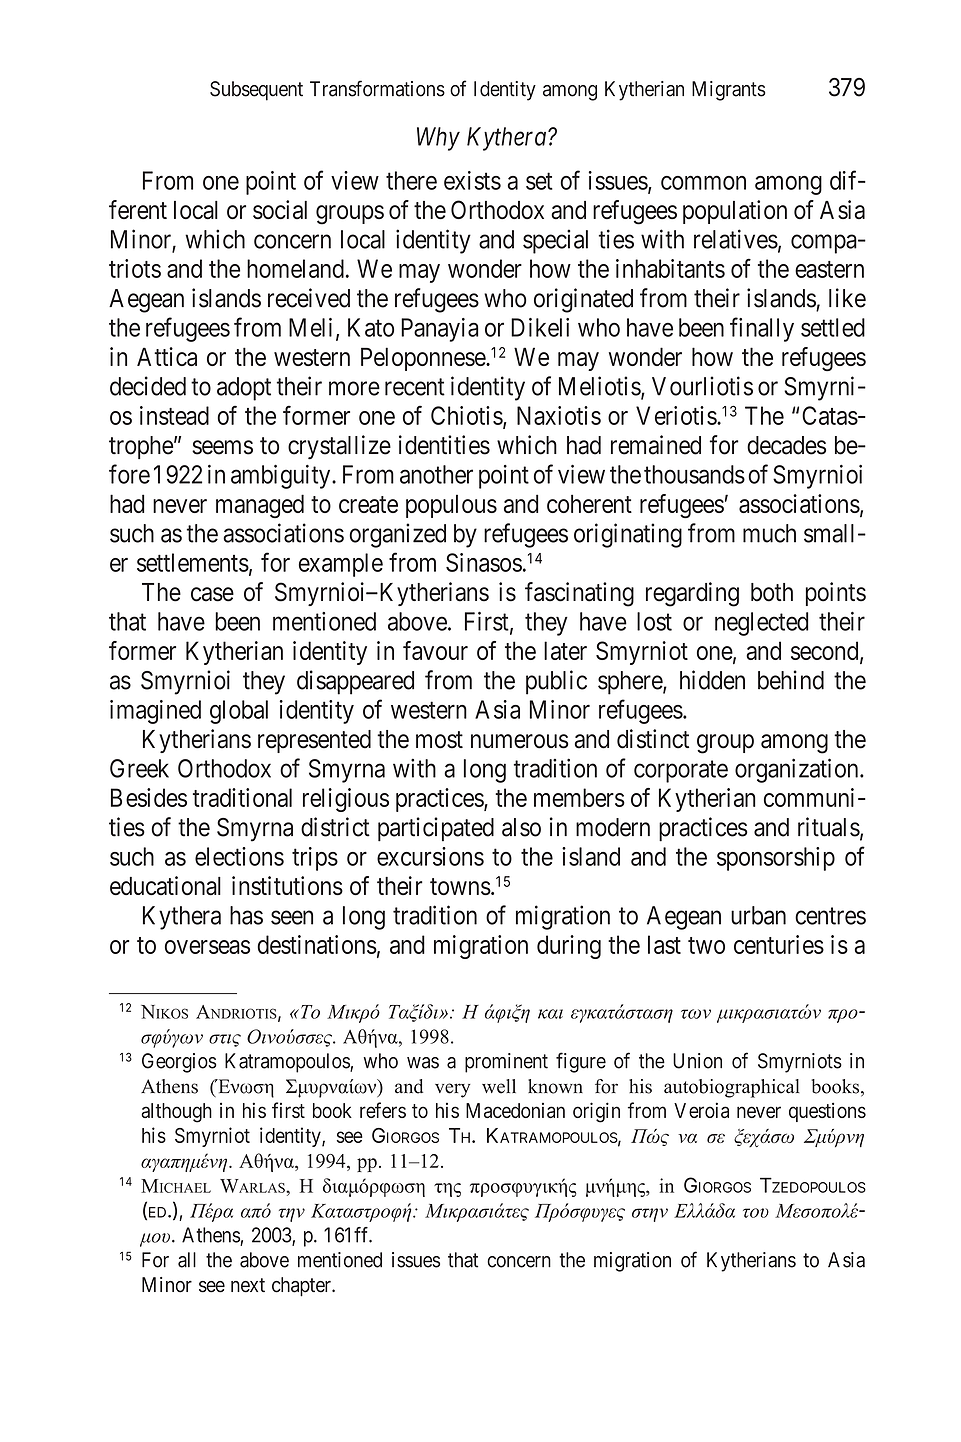 The width and height of the page is (961, 1442). I want to click on sponsorship, so click(776, 859).
